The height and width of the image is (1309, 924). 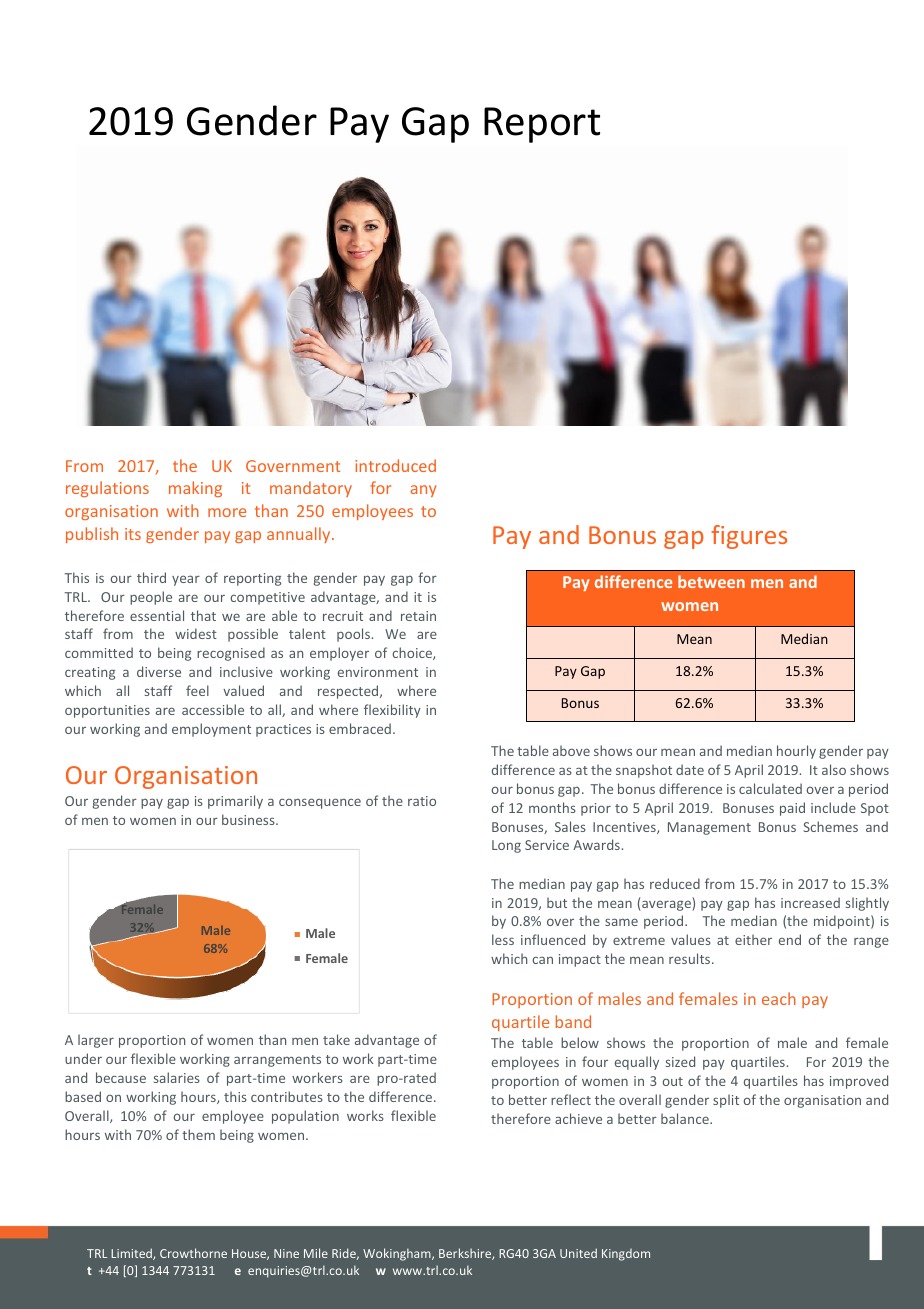 I want to click on split, so click(x=726, y=1101).
